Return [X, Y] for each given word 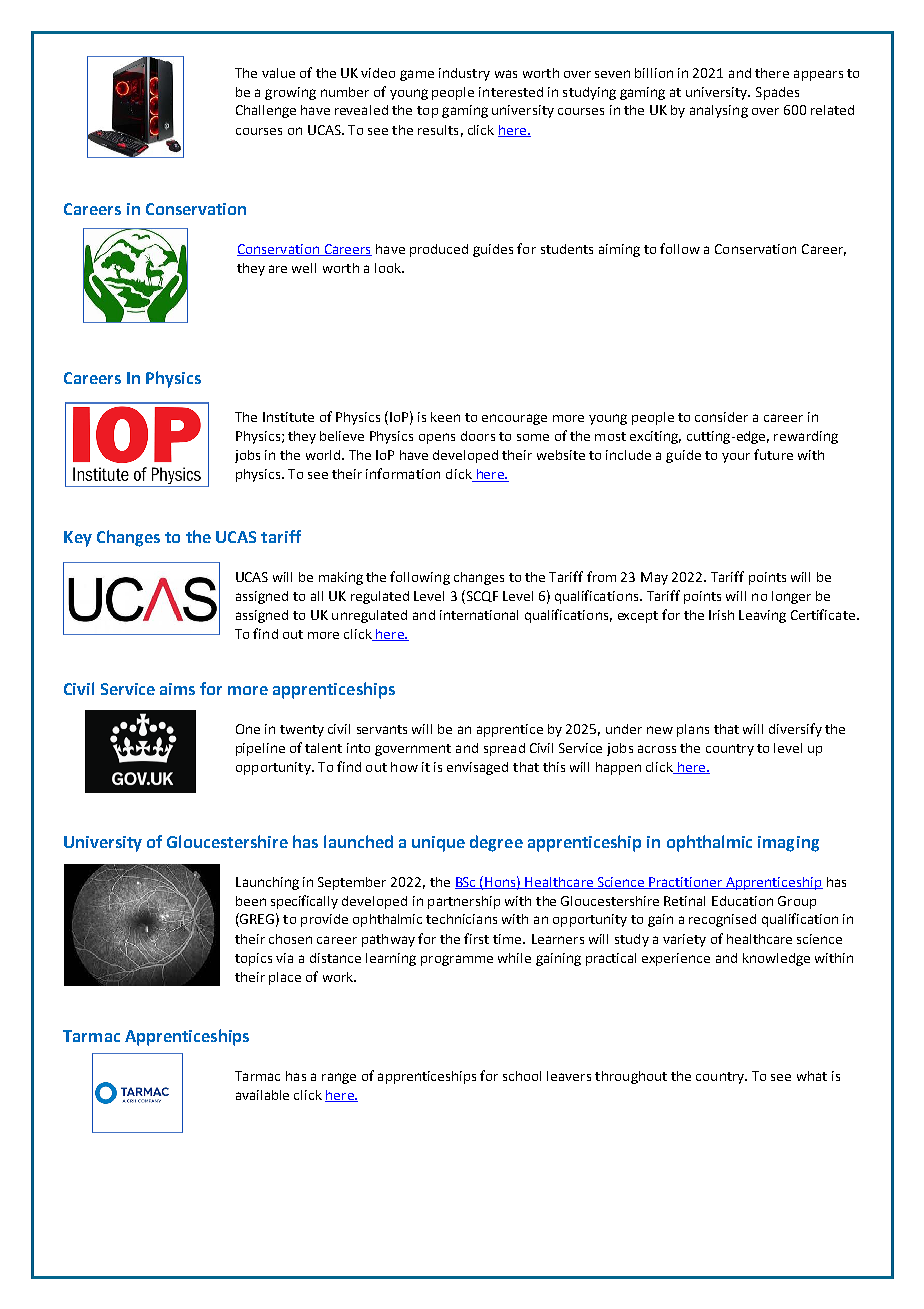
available [262, 1095]
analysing [719, 111]
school [522, 1076]
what [812, 1076]
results [438, 130]
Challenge [266, 111]
